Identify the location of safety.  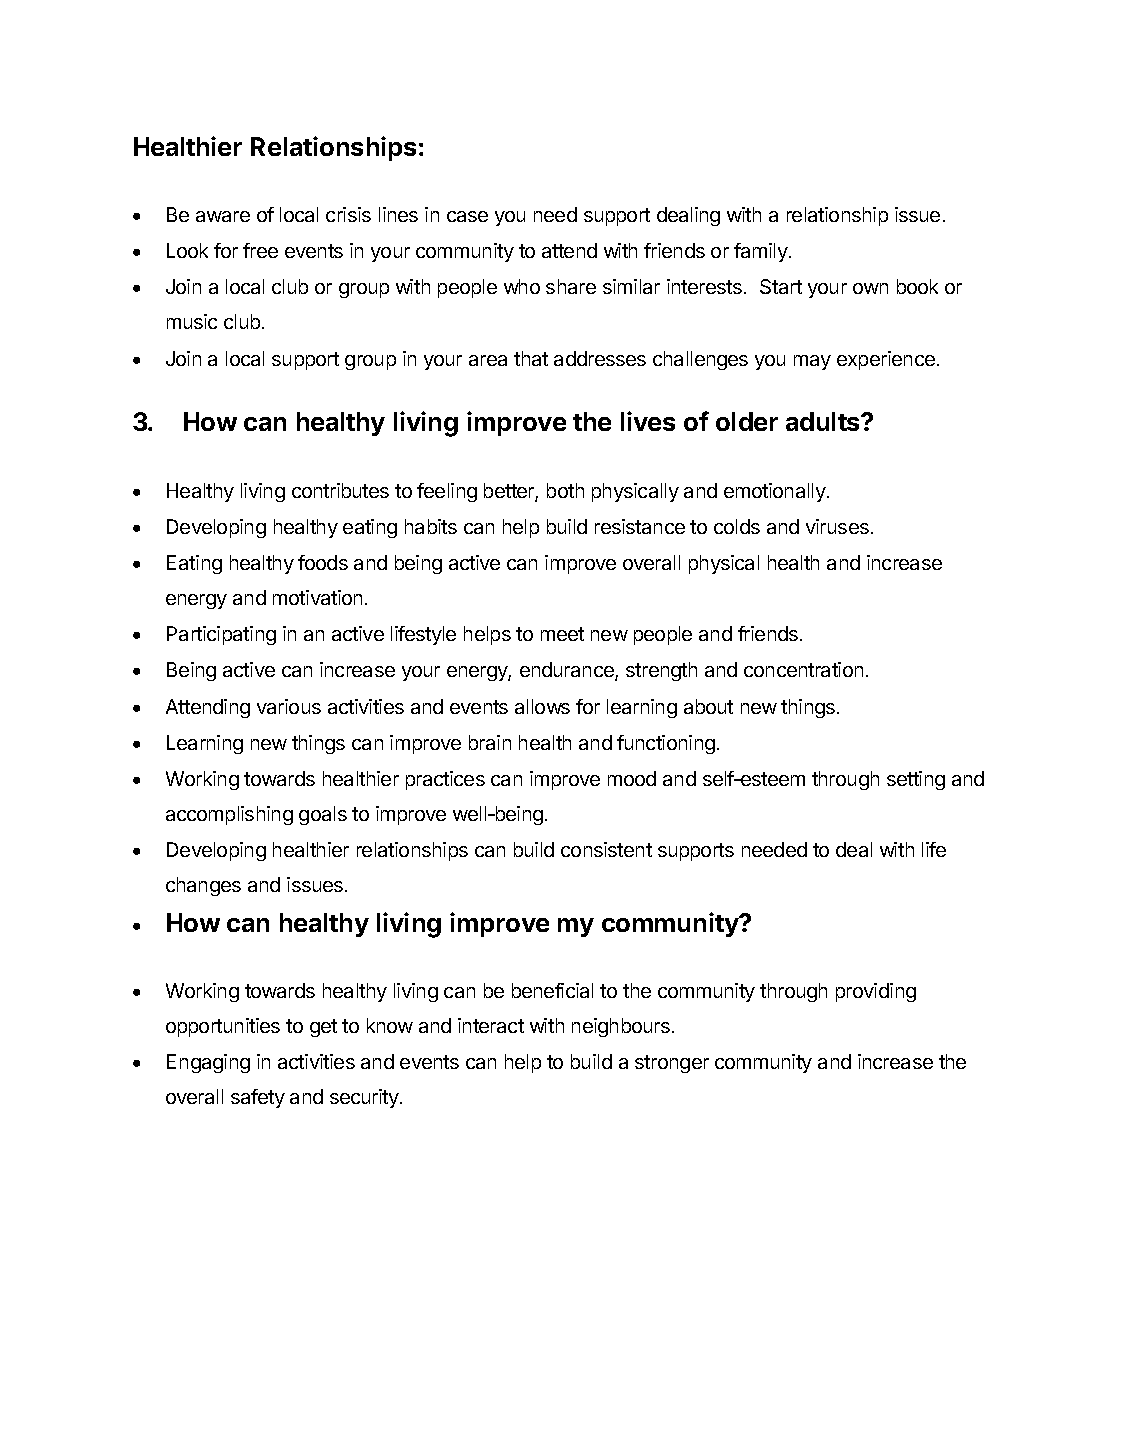
(258, 1098).
